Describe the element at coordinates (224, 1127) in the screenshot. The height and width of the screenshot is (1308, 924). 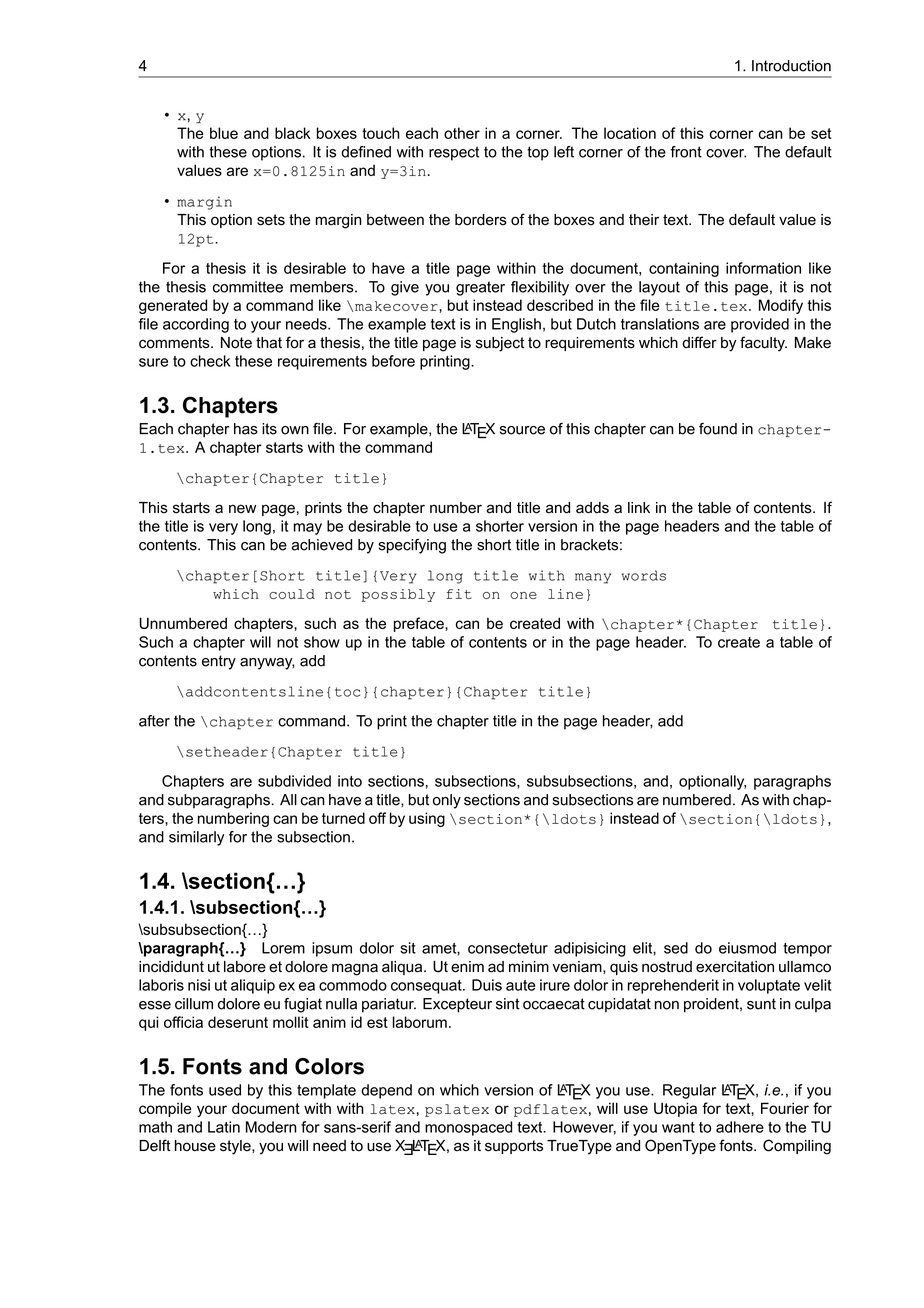
I see `Latin` at that location.
